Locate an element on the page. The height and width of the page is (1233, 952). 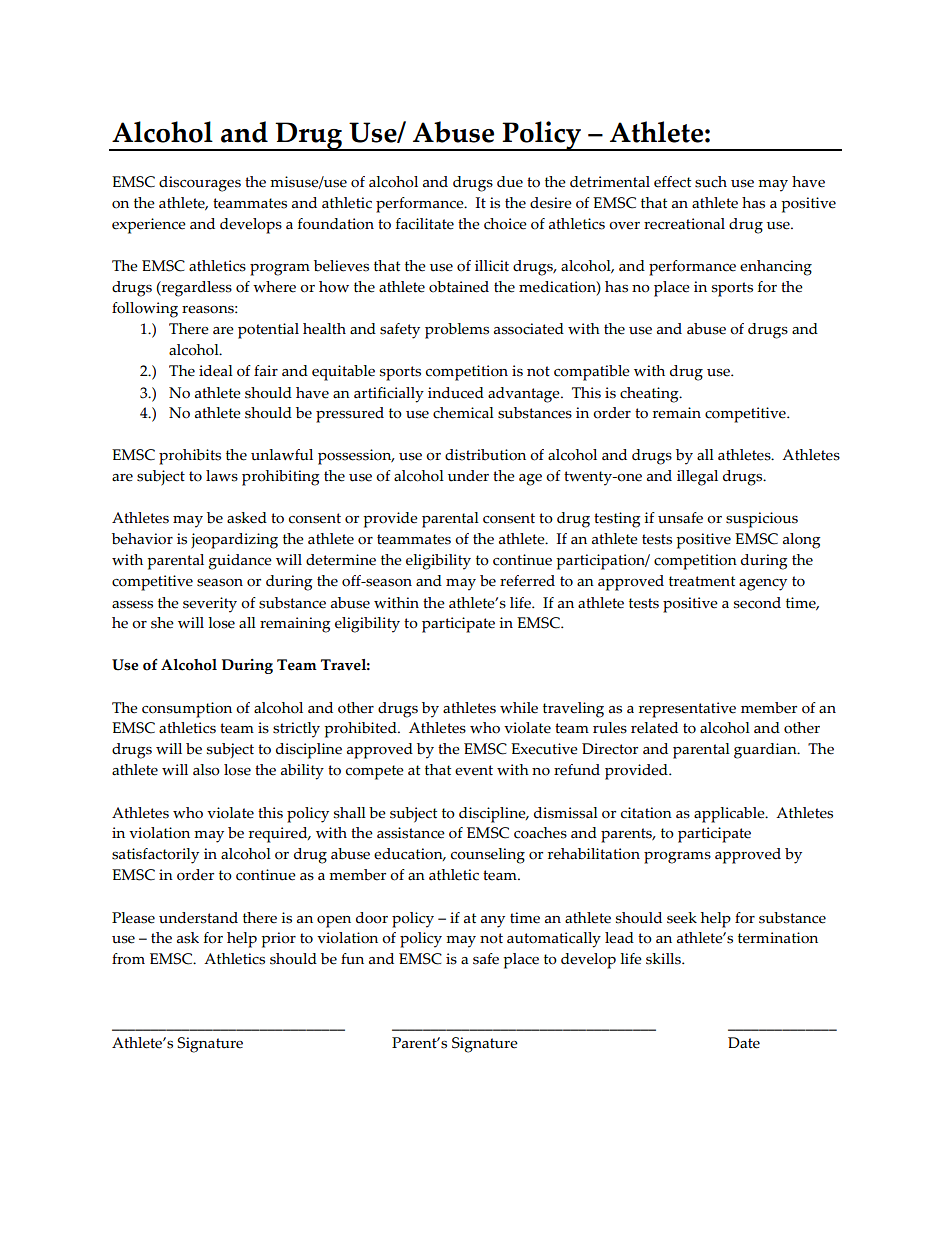
ideal is located at coordinates (216, 371).
